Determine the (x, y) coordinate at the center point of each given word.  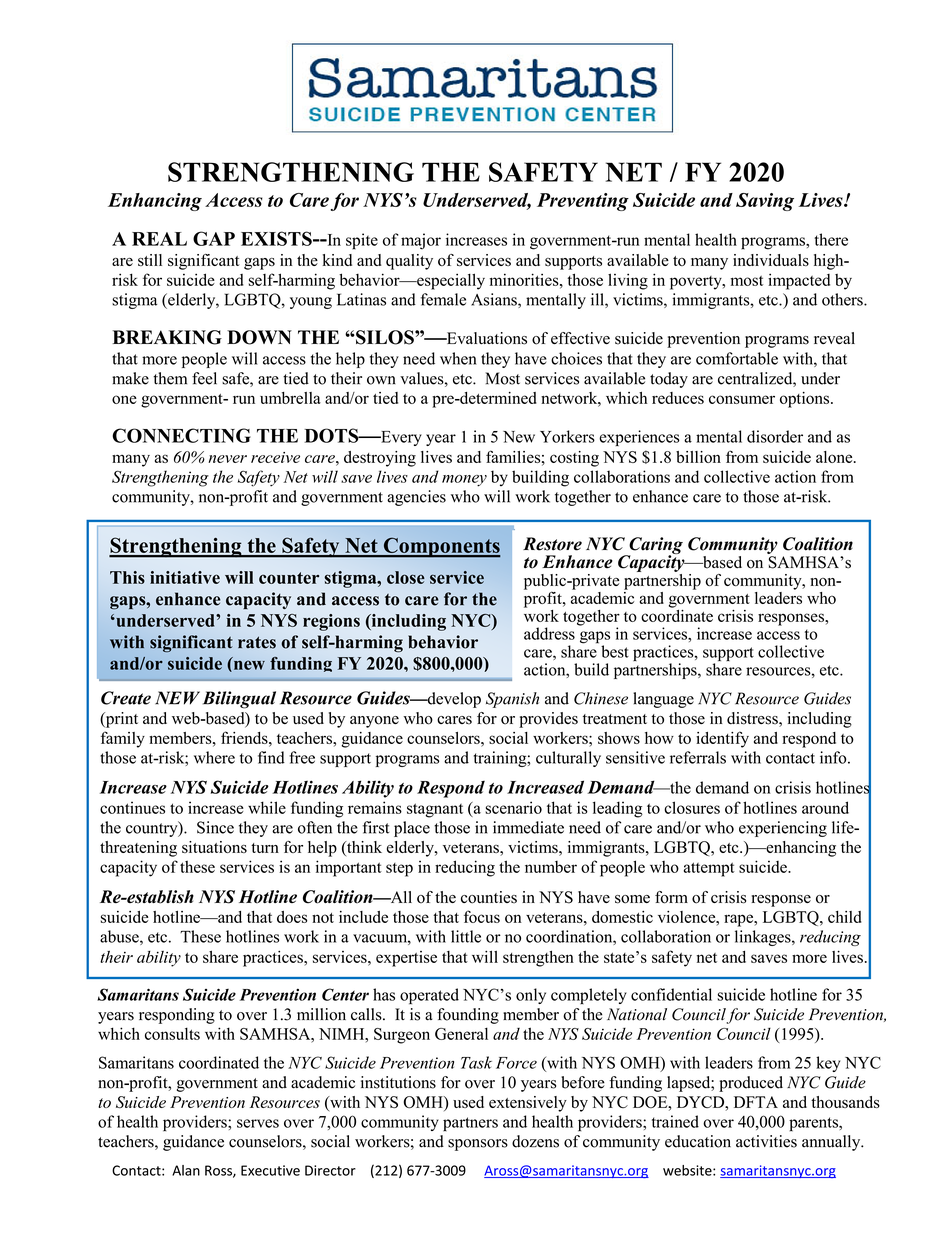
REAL (159, 239)
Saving (765, 202)
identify (722, 739)
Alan (186, 1170)
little (466, 936)
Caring (655, 546)
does (292, 917)
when (458, 358)
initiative (185, 577)
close (406, 577)
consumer (742, 399)
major (421, 241)
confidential (671, 994)
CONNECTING (181, 435)
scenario (513, 807)
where (214, 757)
